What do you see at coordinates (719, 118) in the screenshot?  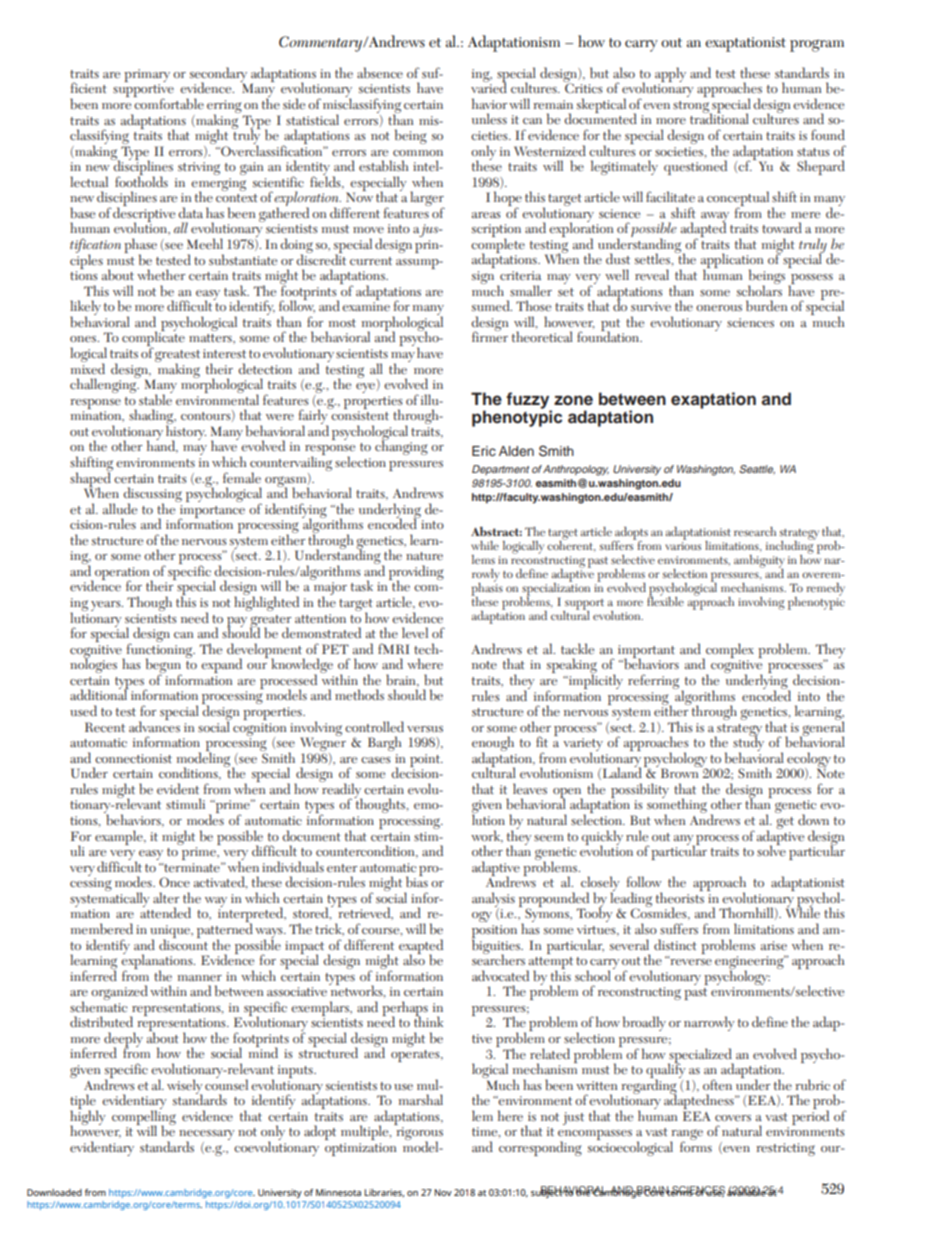 I see `traditional` at bounding box center [719, 118].
